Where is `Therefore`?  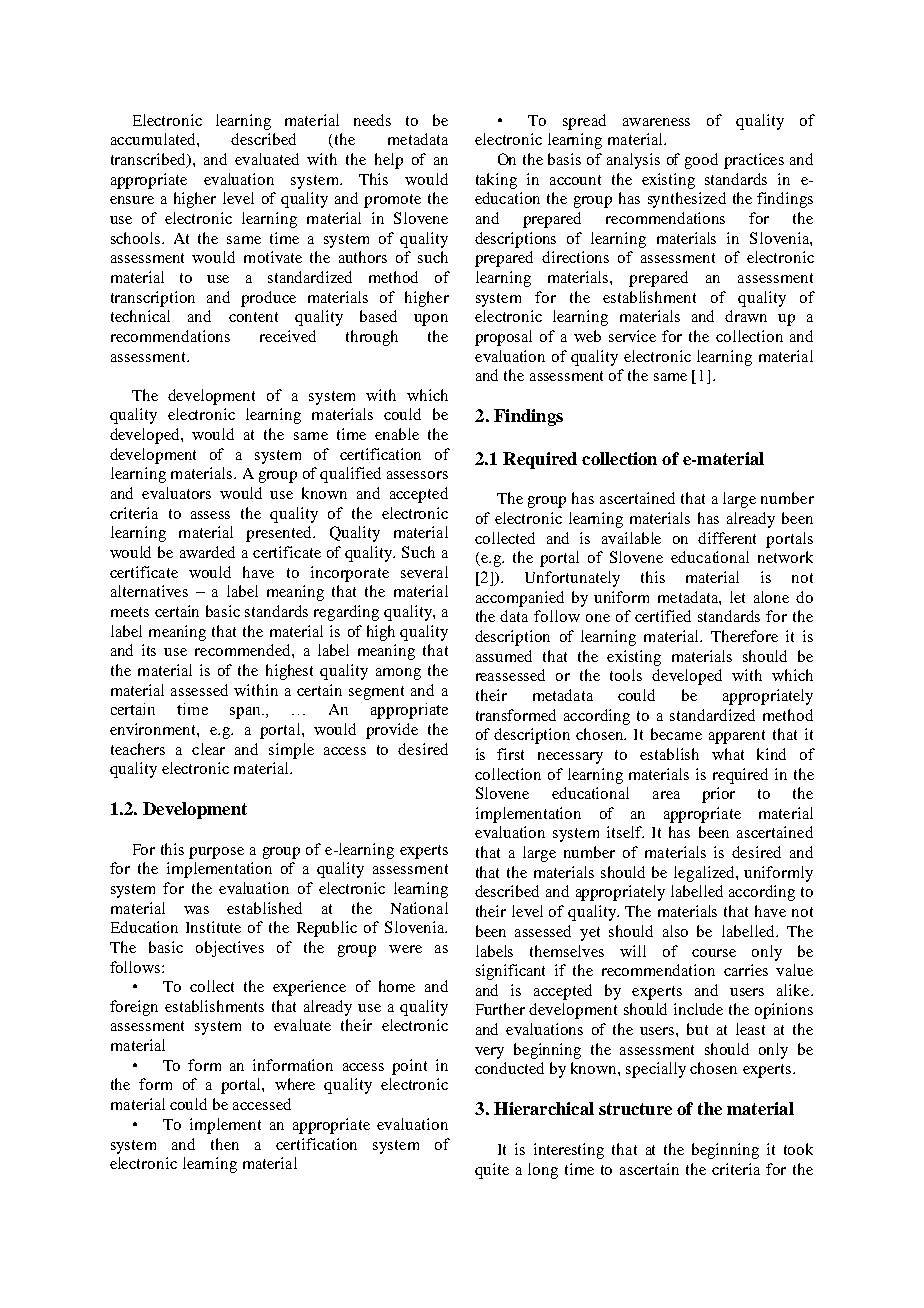 Therefore is located at coordinates (744, 636).
